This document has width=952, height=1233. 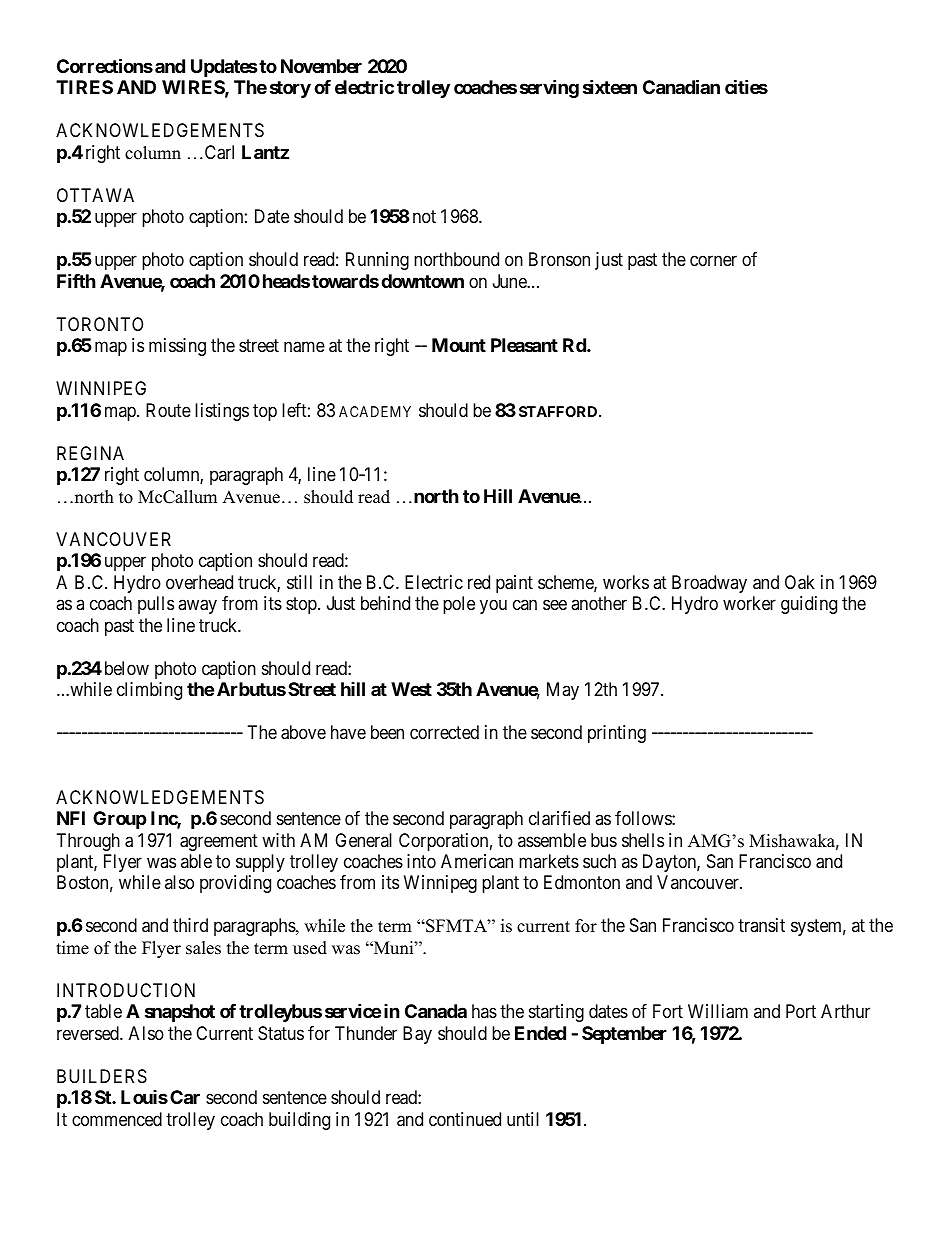 What do you see at coordinates (749, 603) in the document?
I see `worker` at bounding box center [749, 603].
